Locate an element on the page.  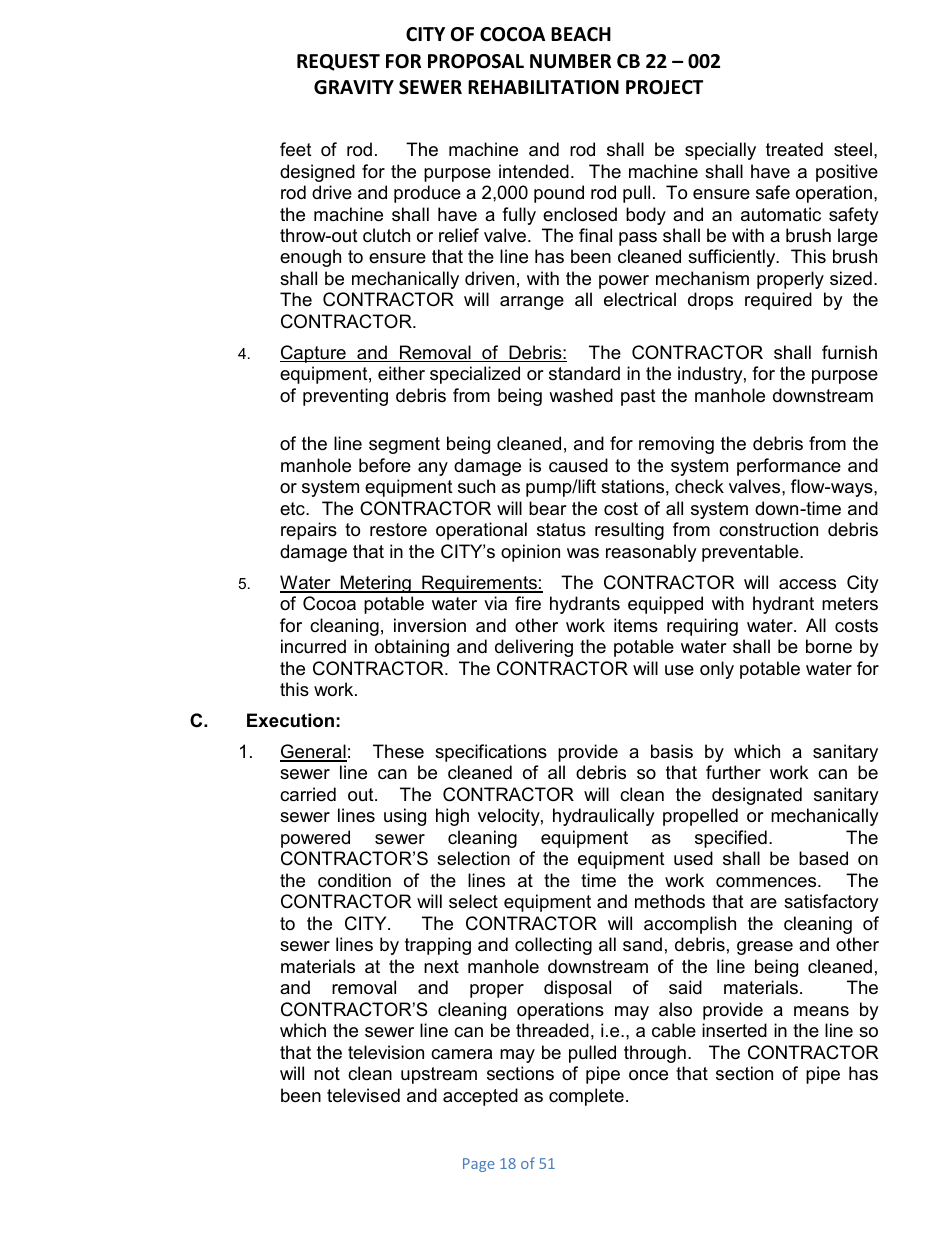
Metering is located at coordinates (375, 584).
